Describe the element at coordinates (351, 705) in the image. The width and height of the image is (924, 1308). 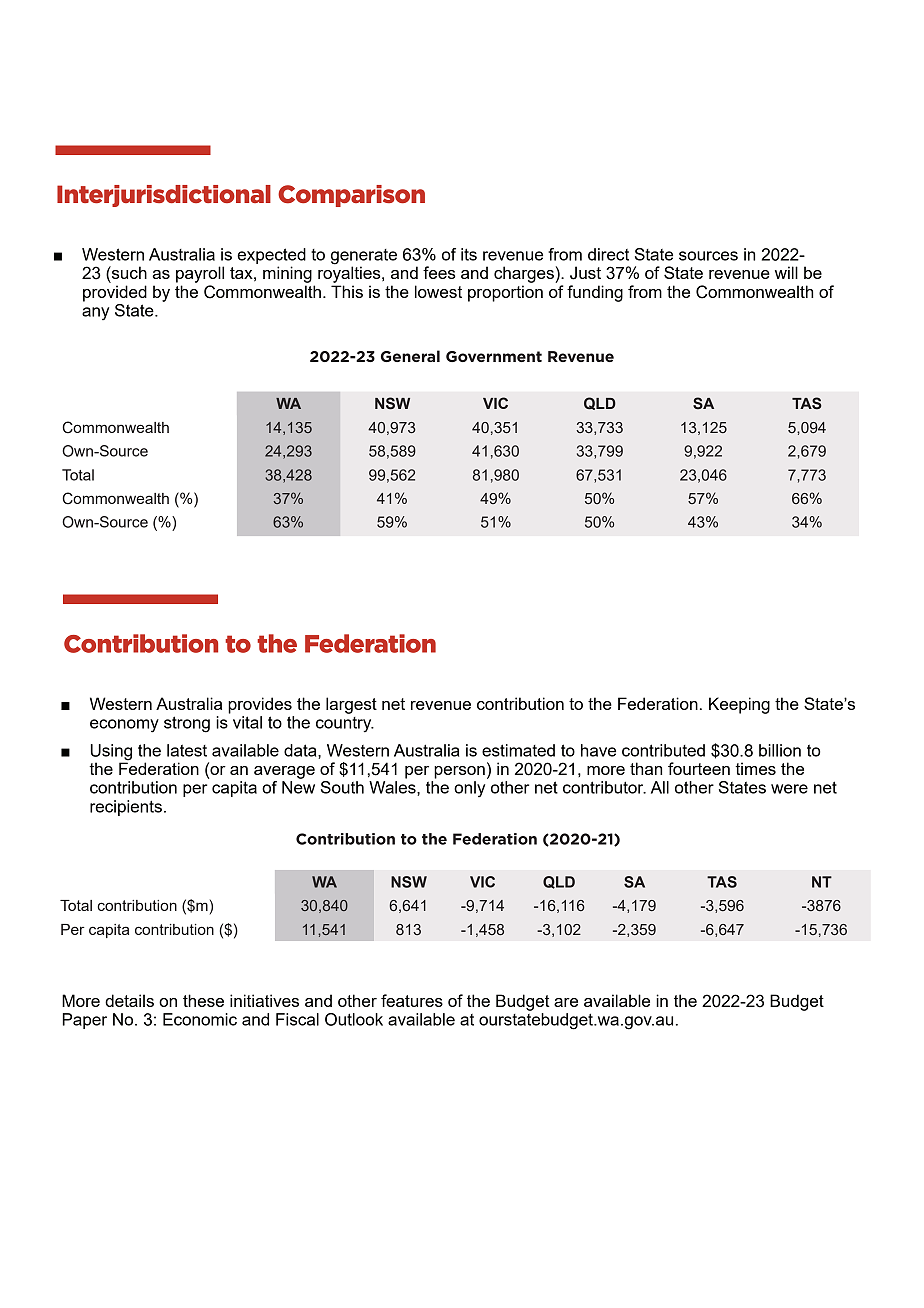
I see `largest` at that location.
